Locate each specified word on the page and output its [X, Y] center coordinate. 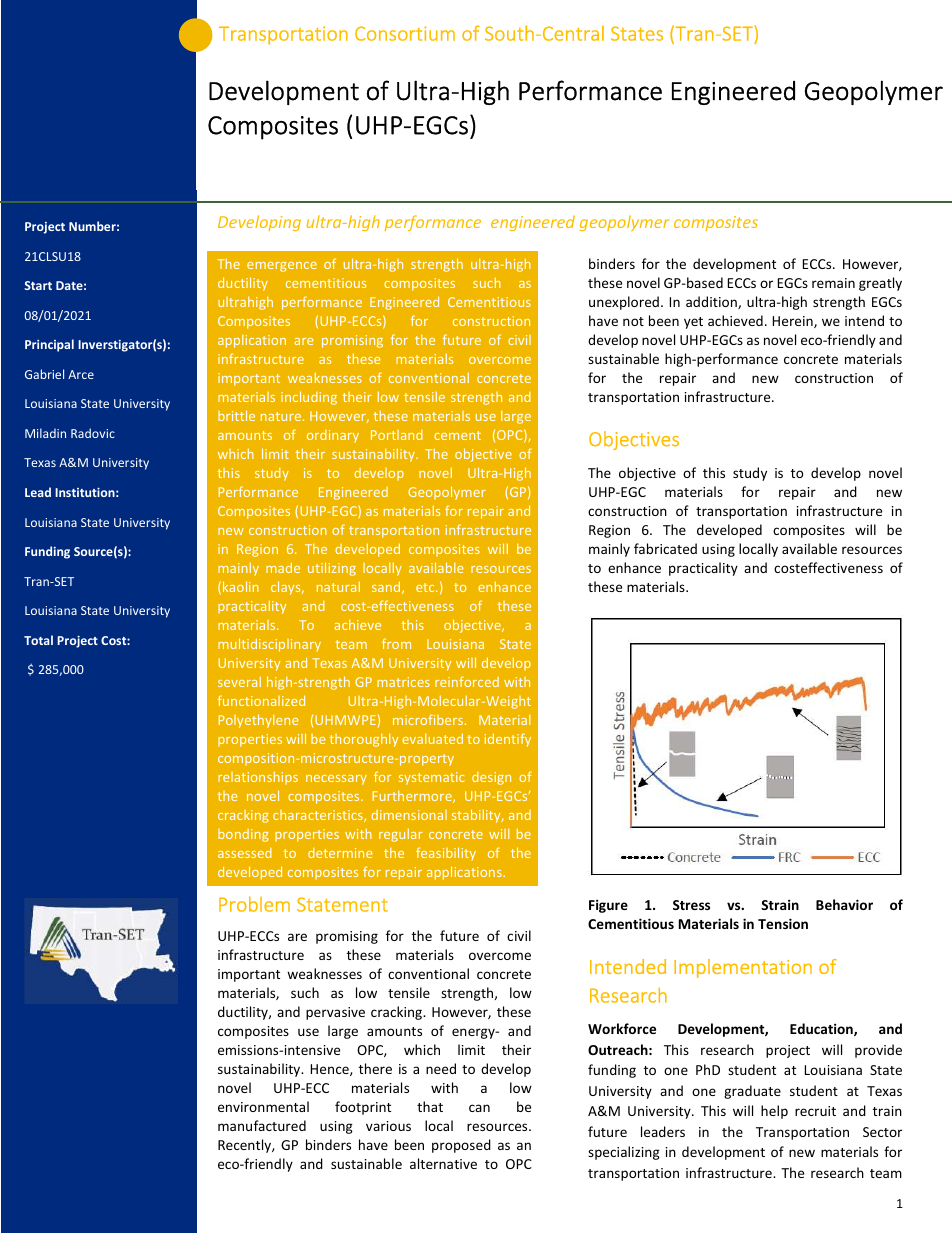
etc [426, 587]
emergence [282, 267]
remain [833, 283]
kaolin [241, 586]
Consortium [405, 33]
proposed [461, 1146]
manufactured [262, 1125]
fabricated [665, 548]
